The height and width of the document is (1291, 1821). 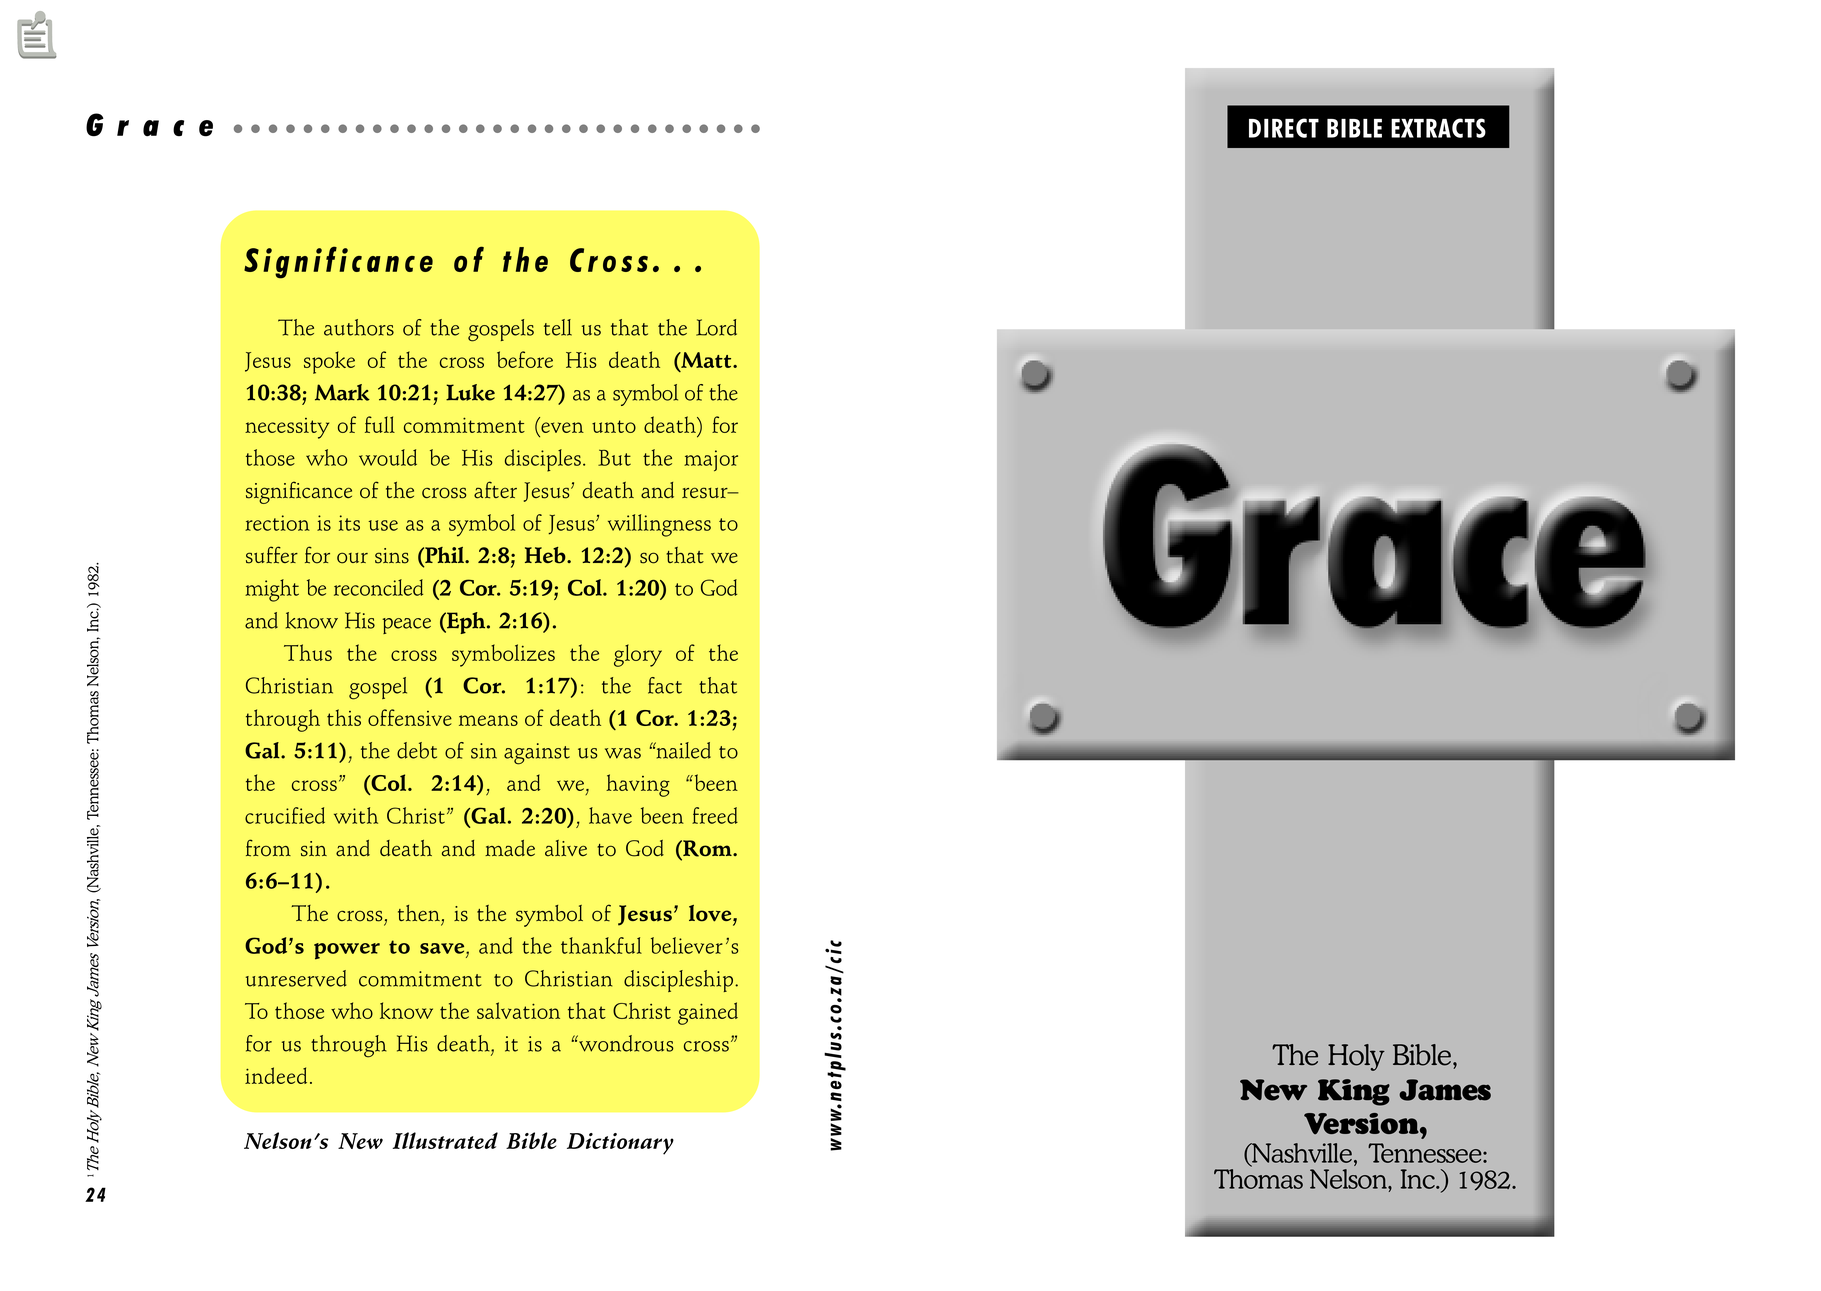 What do you see at coordinates (445, 1140) in the document?
I see `Illustrated` at bounding box center [445, 1140].
